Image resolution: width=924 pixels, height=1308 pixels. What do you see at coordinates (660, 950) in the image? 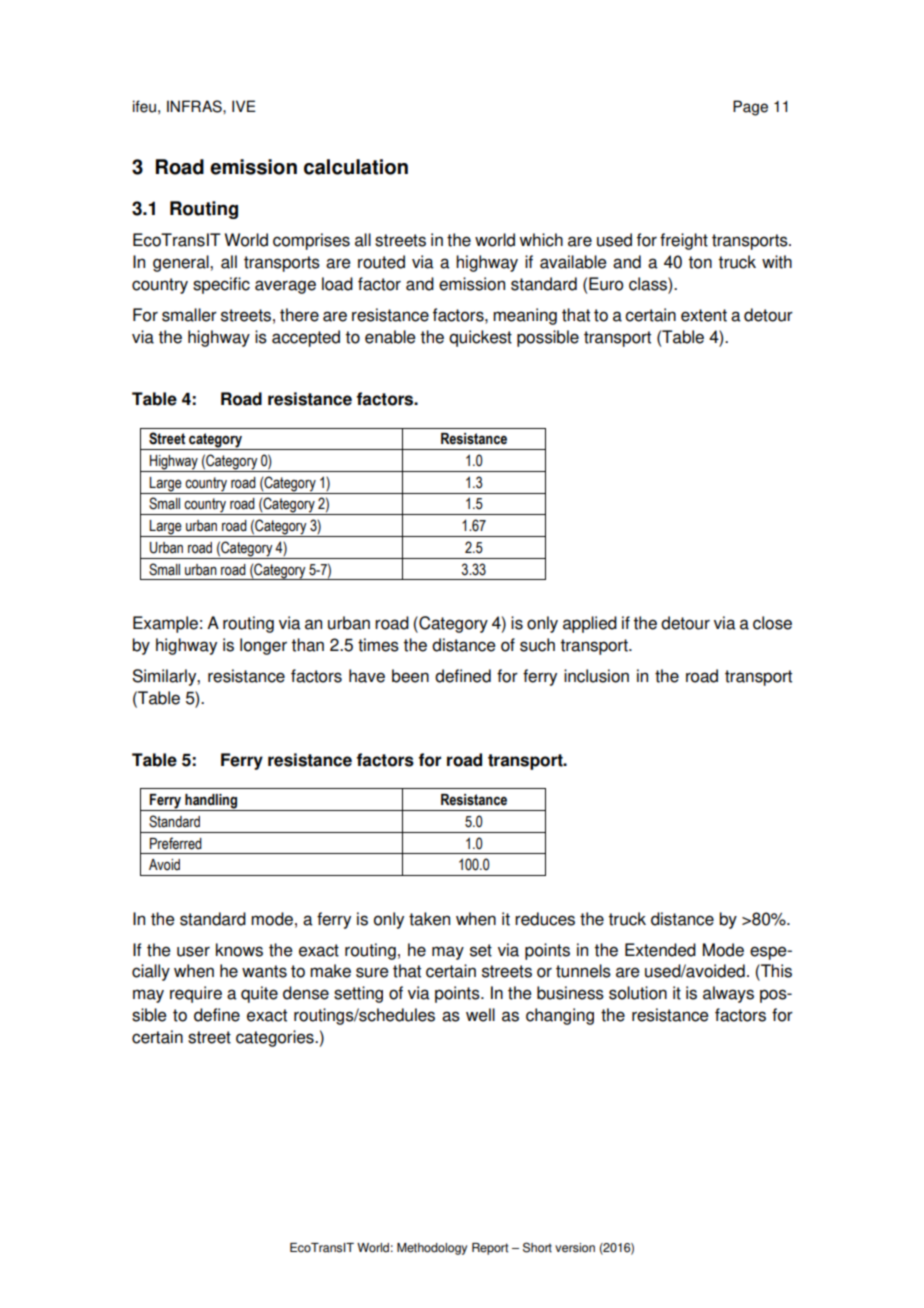
I see `Extended` at bounding box center [660, 950].
